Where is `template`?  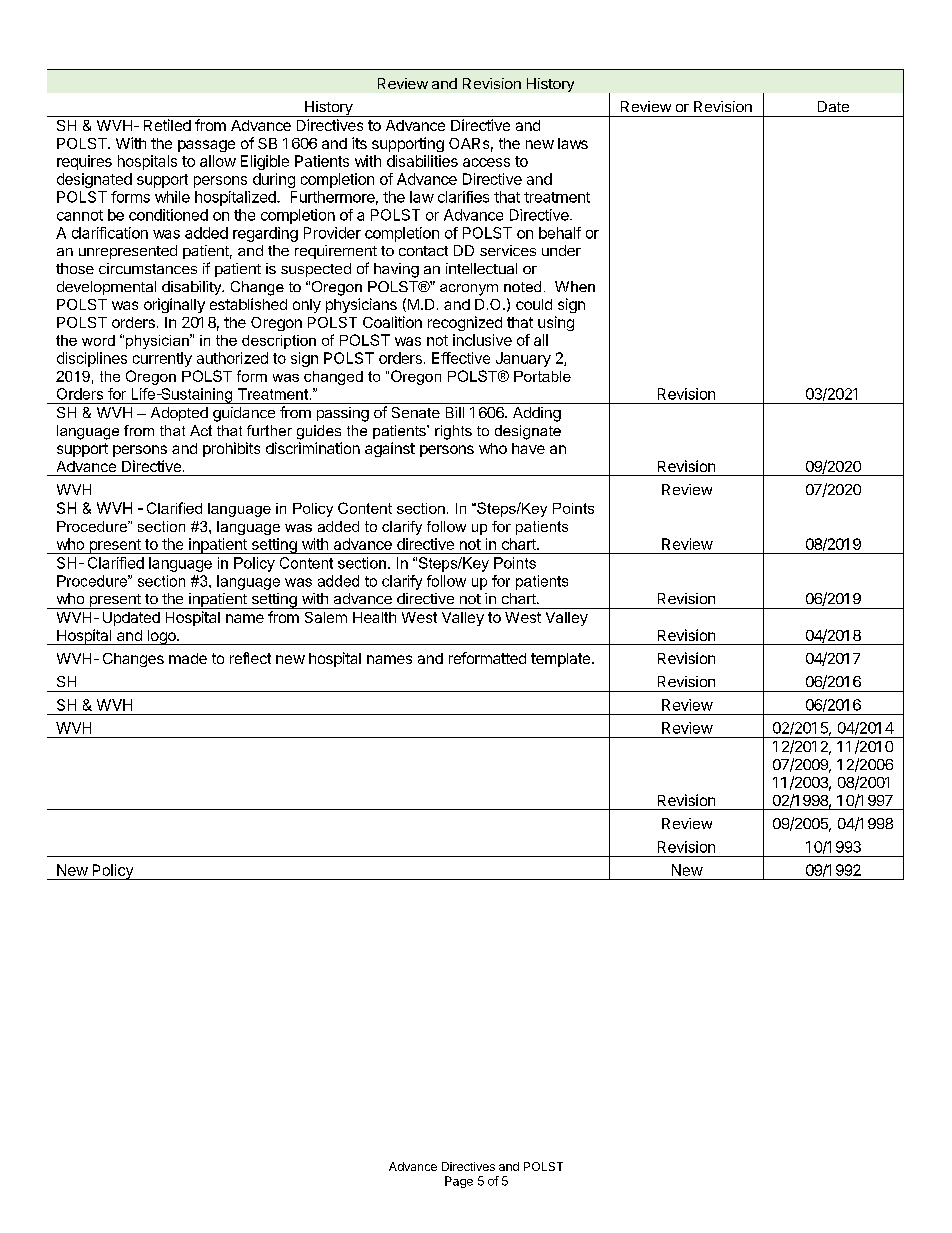 template is located at coordinates (562, 660).
